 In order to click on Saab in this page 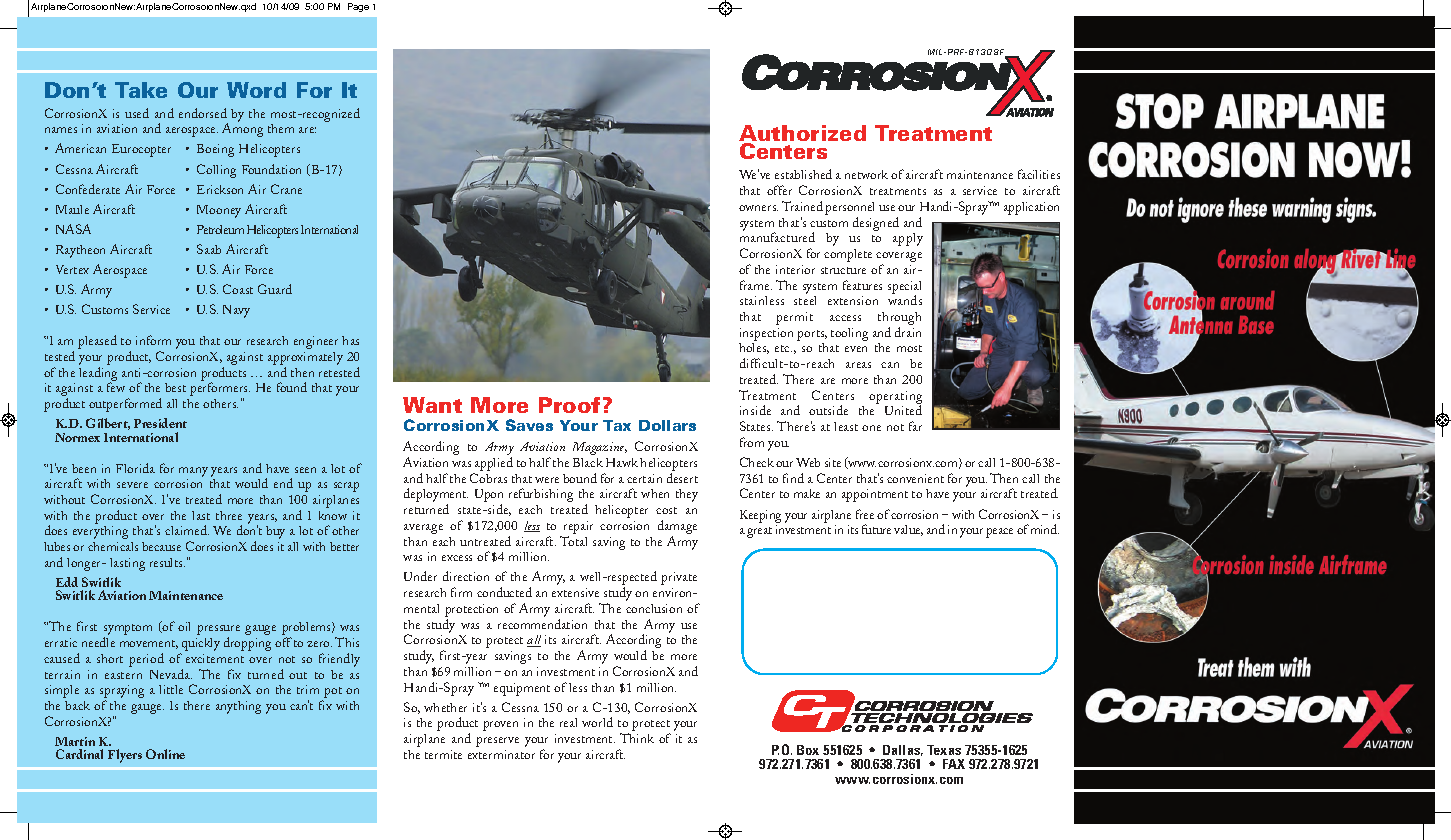, I will do `click(209, 249)`.
